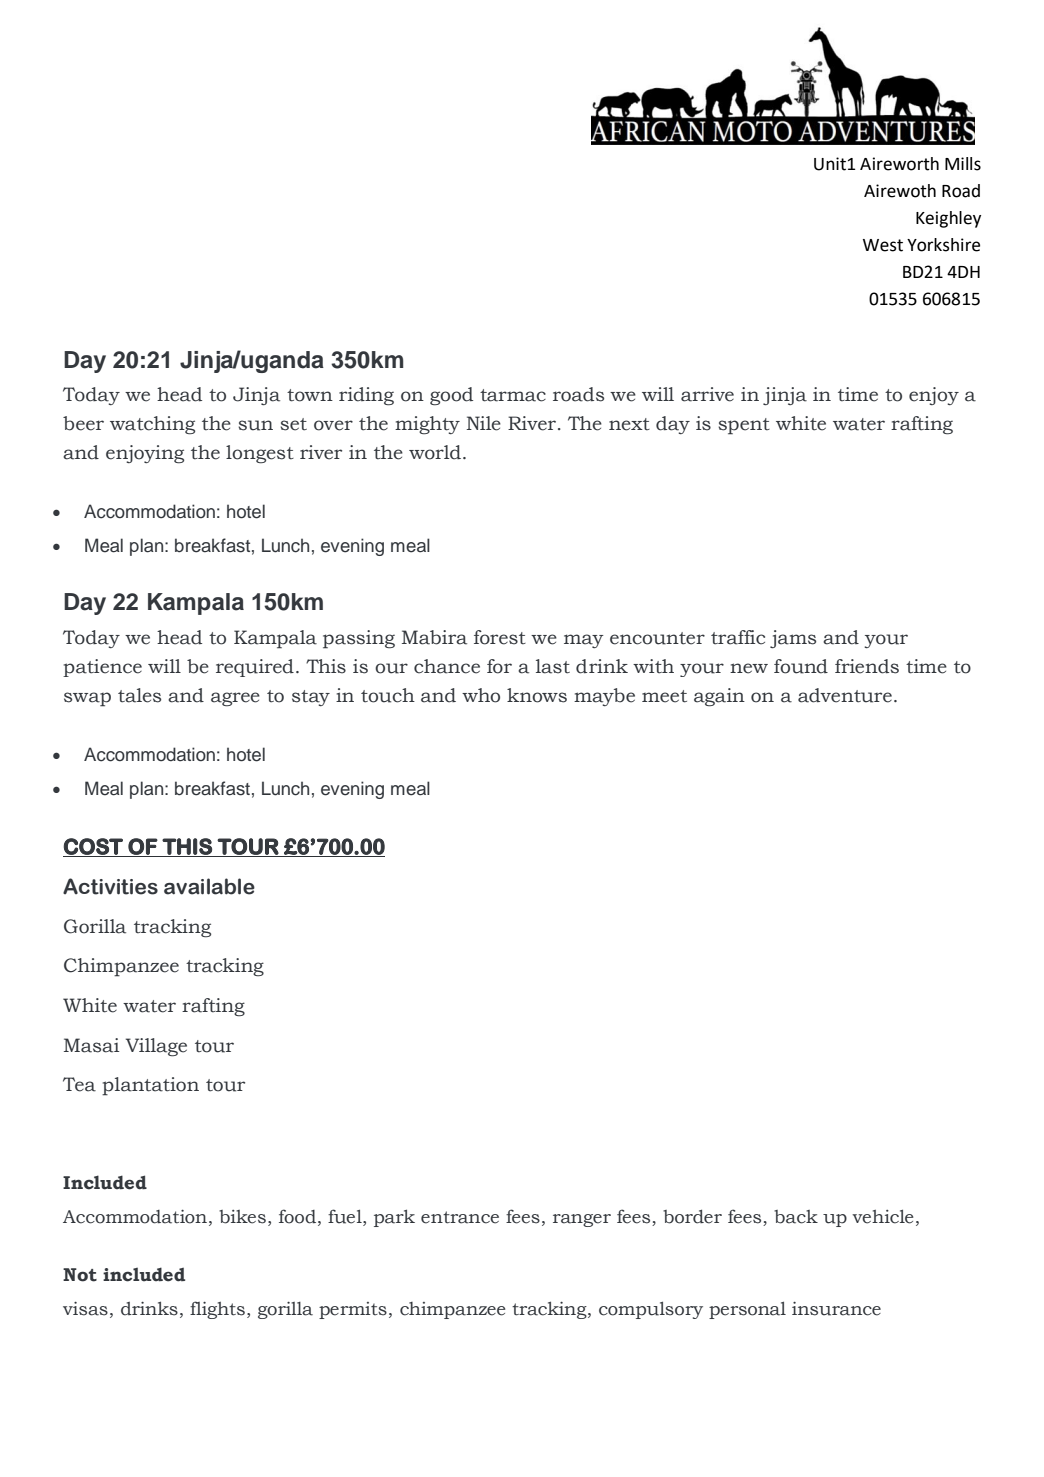 This page has height=1477, width=1044. Describe the element at coordinates (513, 395) in the page. I see `tarmac` at that location.
